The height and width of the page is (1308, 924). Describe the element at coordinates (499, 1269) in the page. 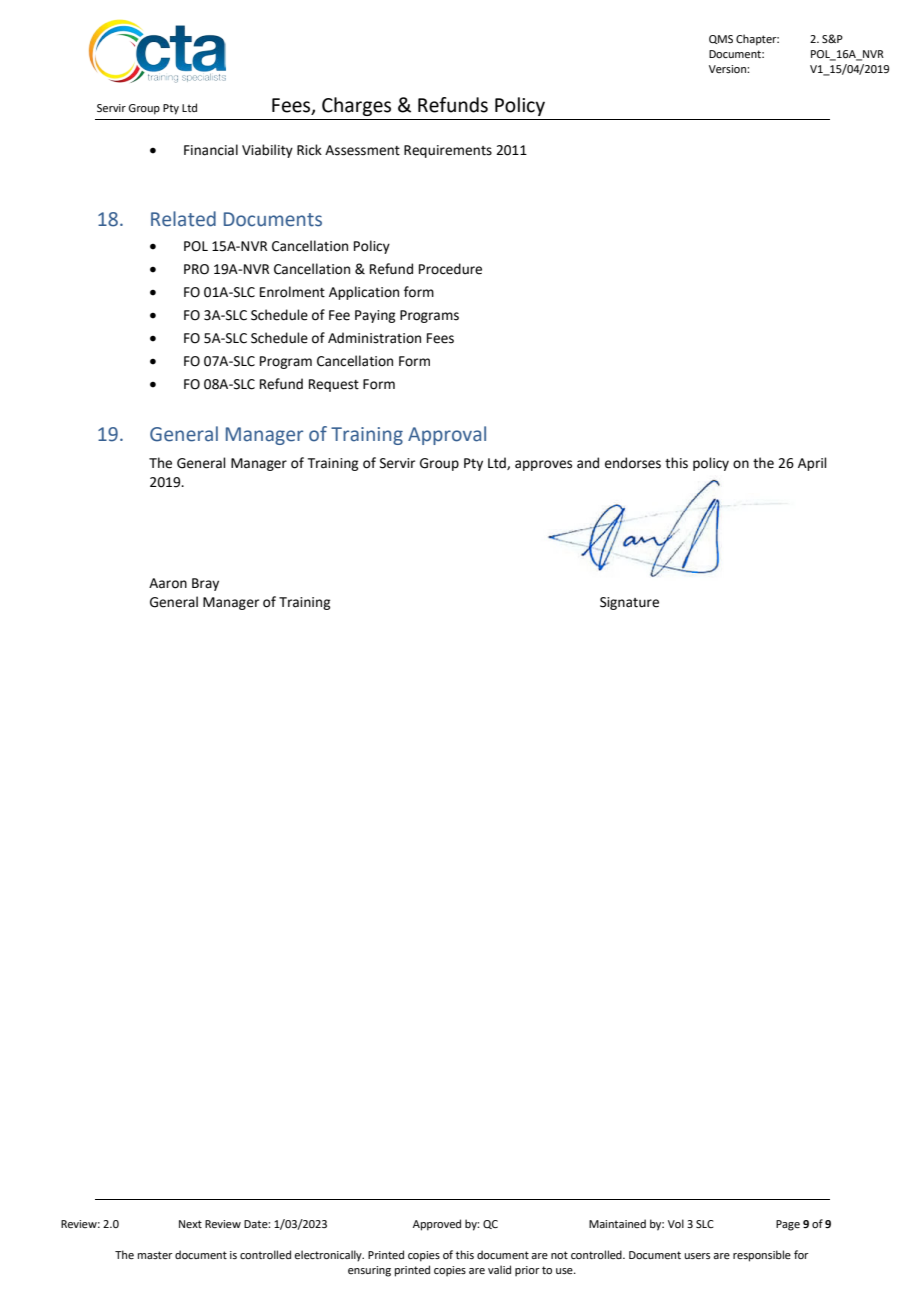

I see `valid` at that location.
